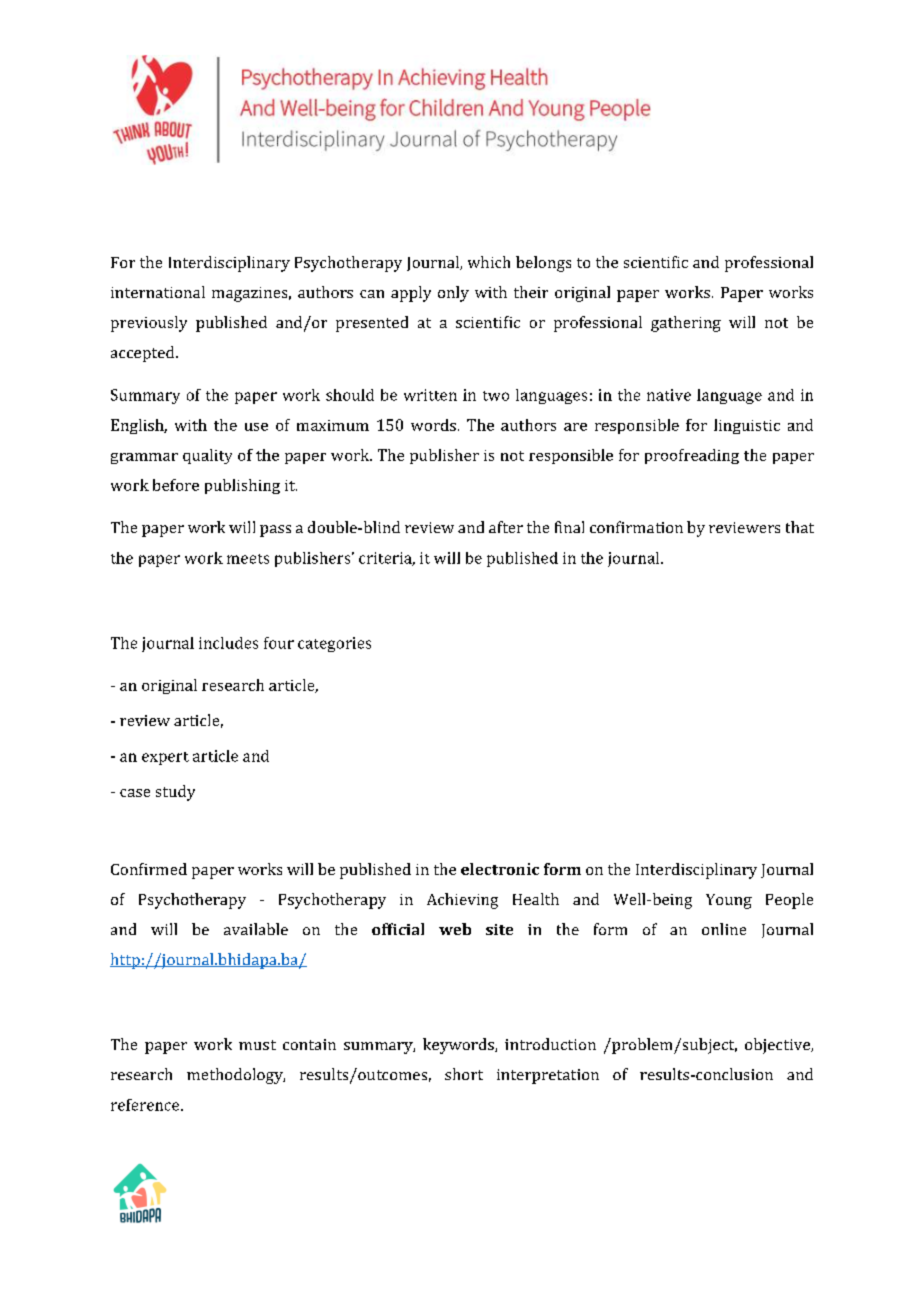 The width and height of the screenshot is (924, 1308). I want to click on proofreading, so click(692, 456).
